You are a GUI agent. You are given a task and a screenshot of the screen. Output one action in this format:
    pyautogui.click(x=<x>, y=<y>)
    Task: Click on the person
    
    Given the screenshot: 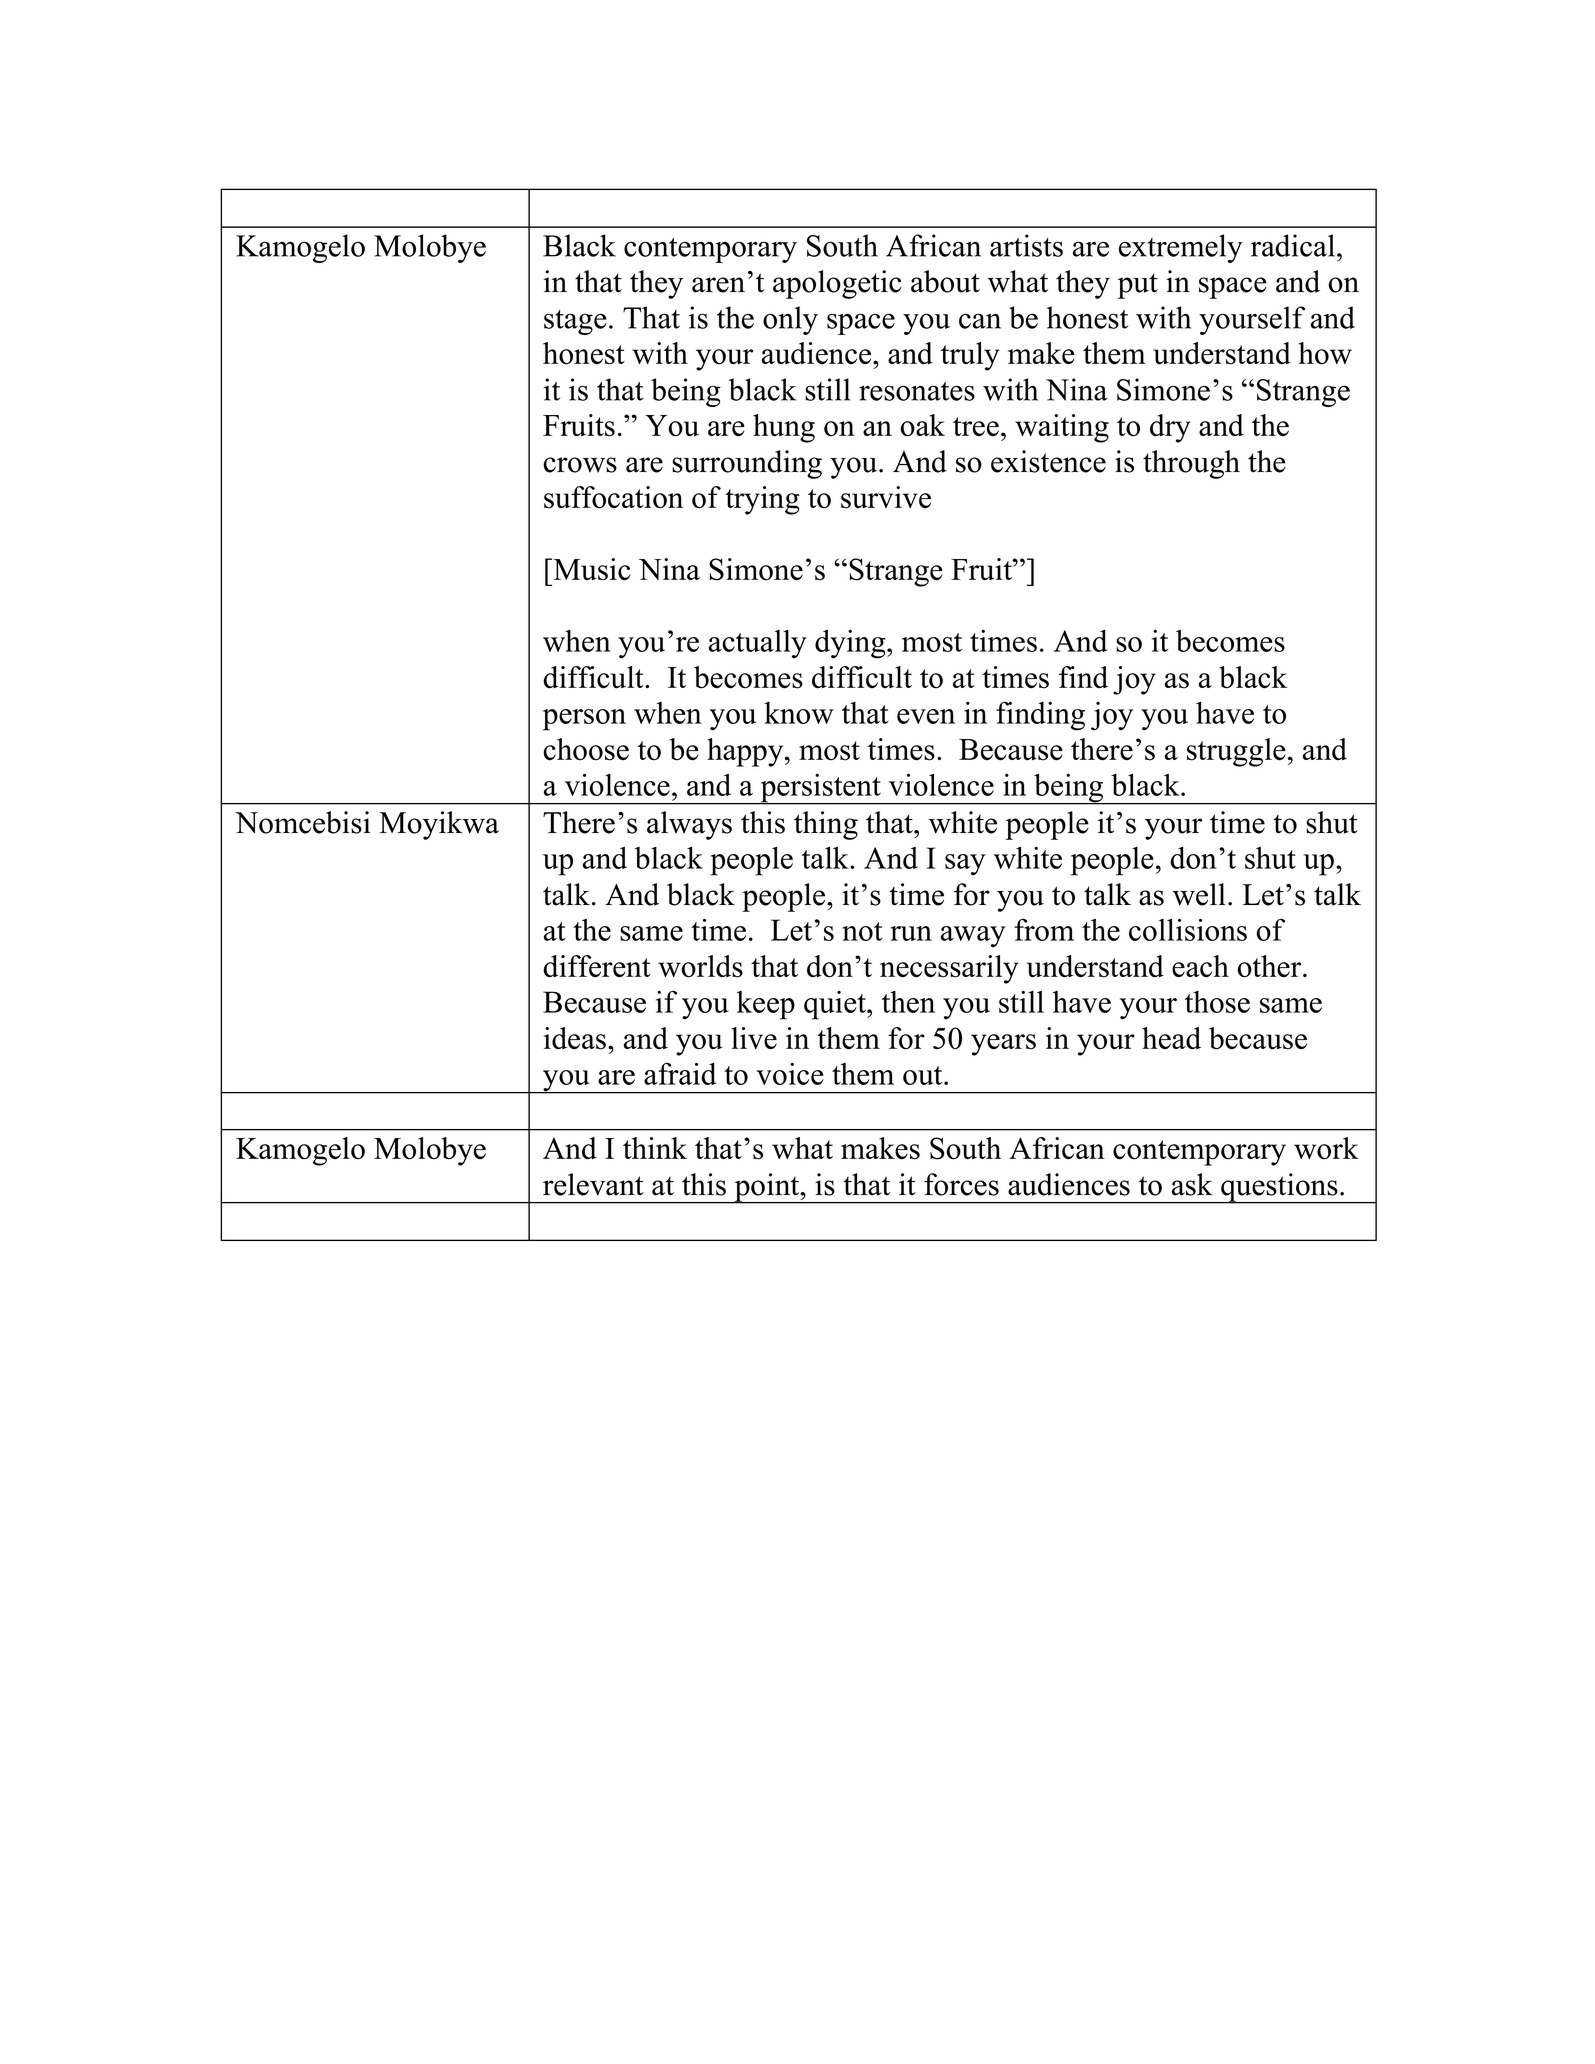 What is the action you would take?
    pyautogui.click(x=584, y=720)
